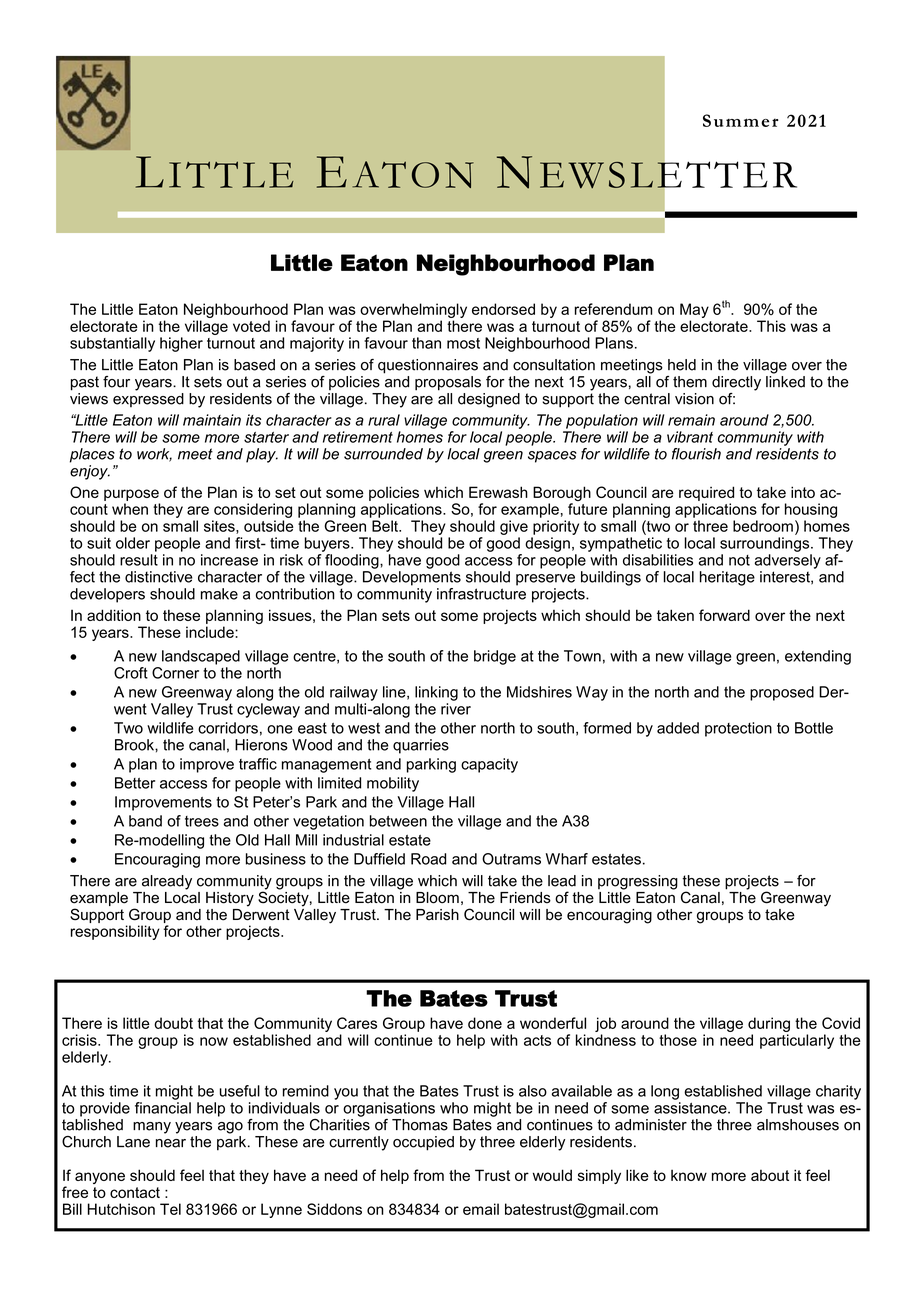  What do you see at coordinates (495, 657) in the screenshot?
I see `bridge` at bounding box center [495, 657].
